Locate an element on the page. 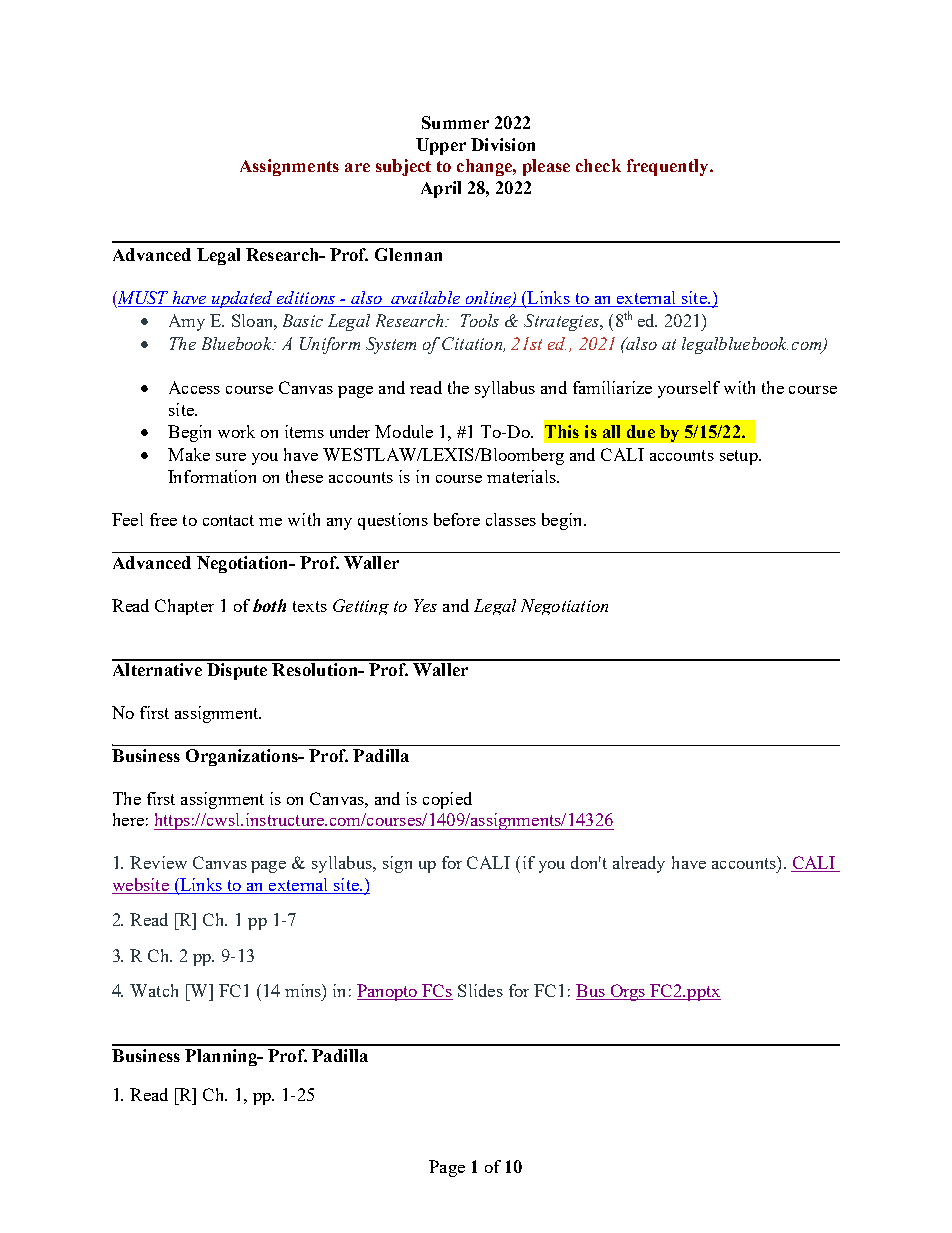  System is located at coordinates (391, 345).
